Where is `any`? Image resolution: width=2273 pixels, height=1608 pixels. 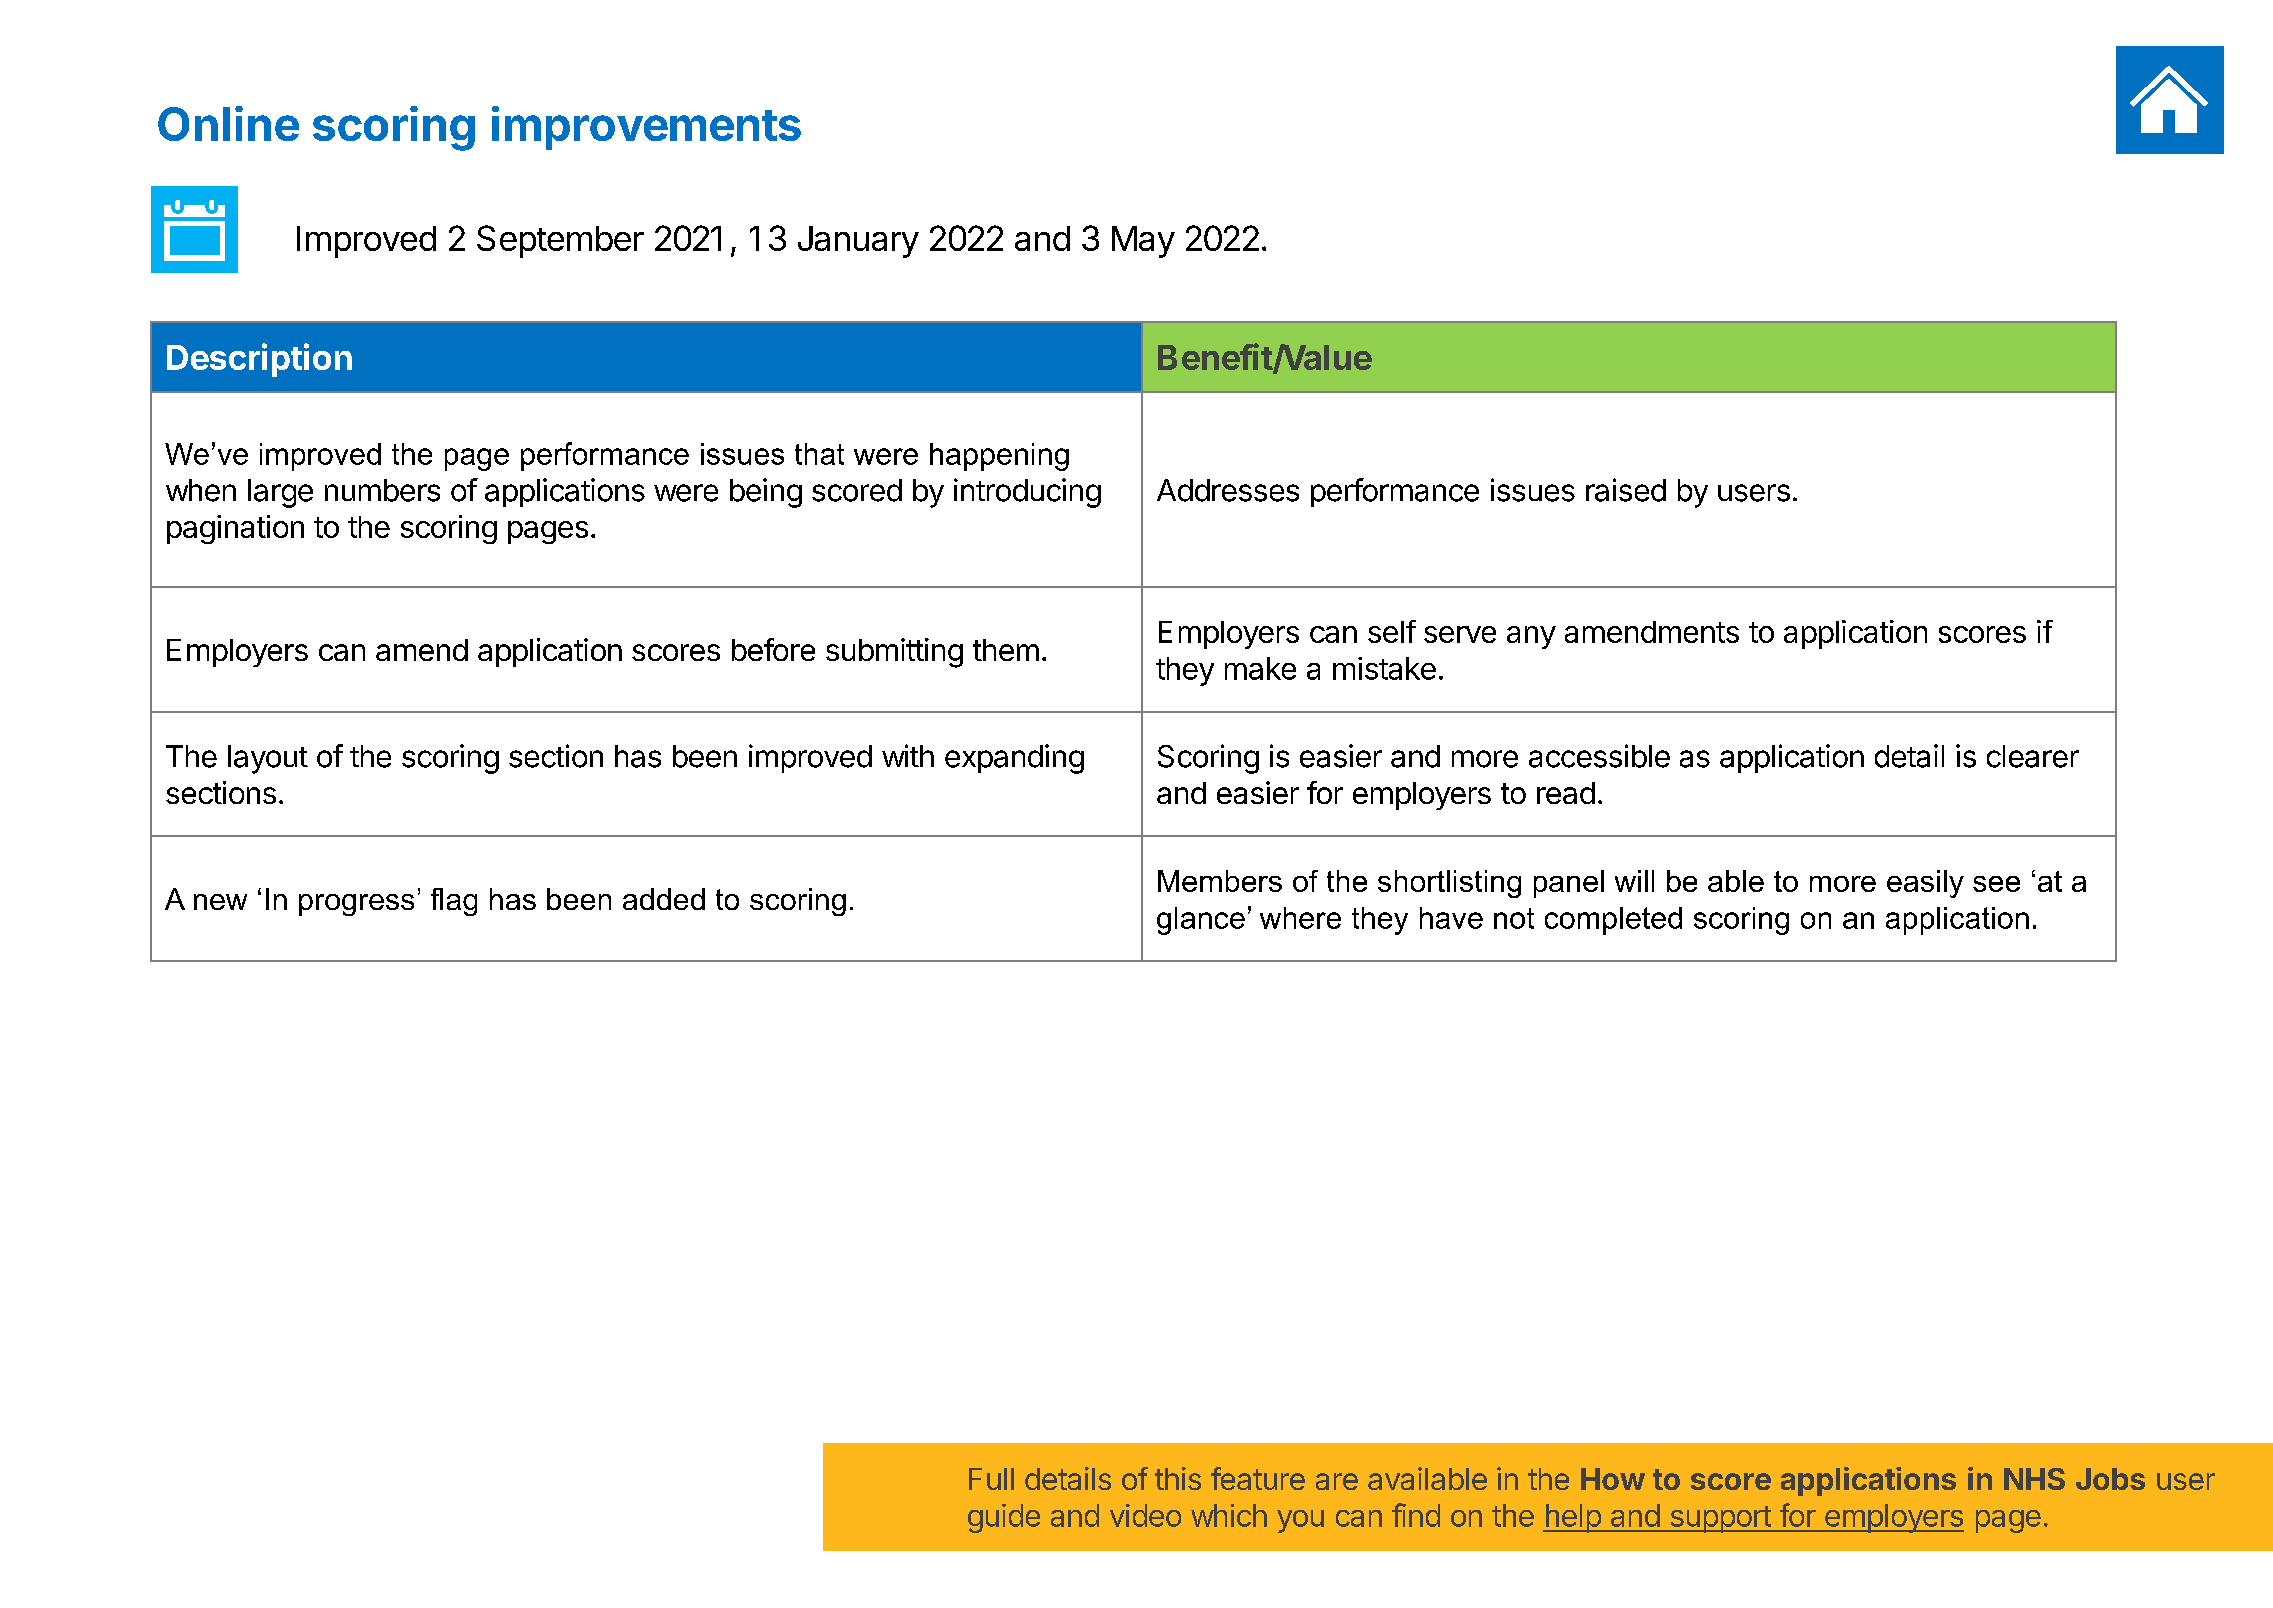 any is located at coordinates (1531, 637).
